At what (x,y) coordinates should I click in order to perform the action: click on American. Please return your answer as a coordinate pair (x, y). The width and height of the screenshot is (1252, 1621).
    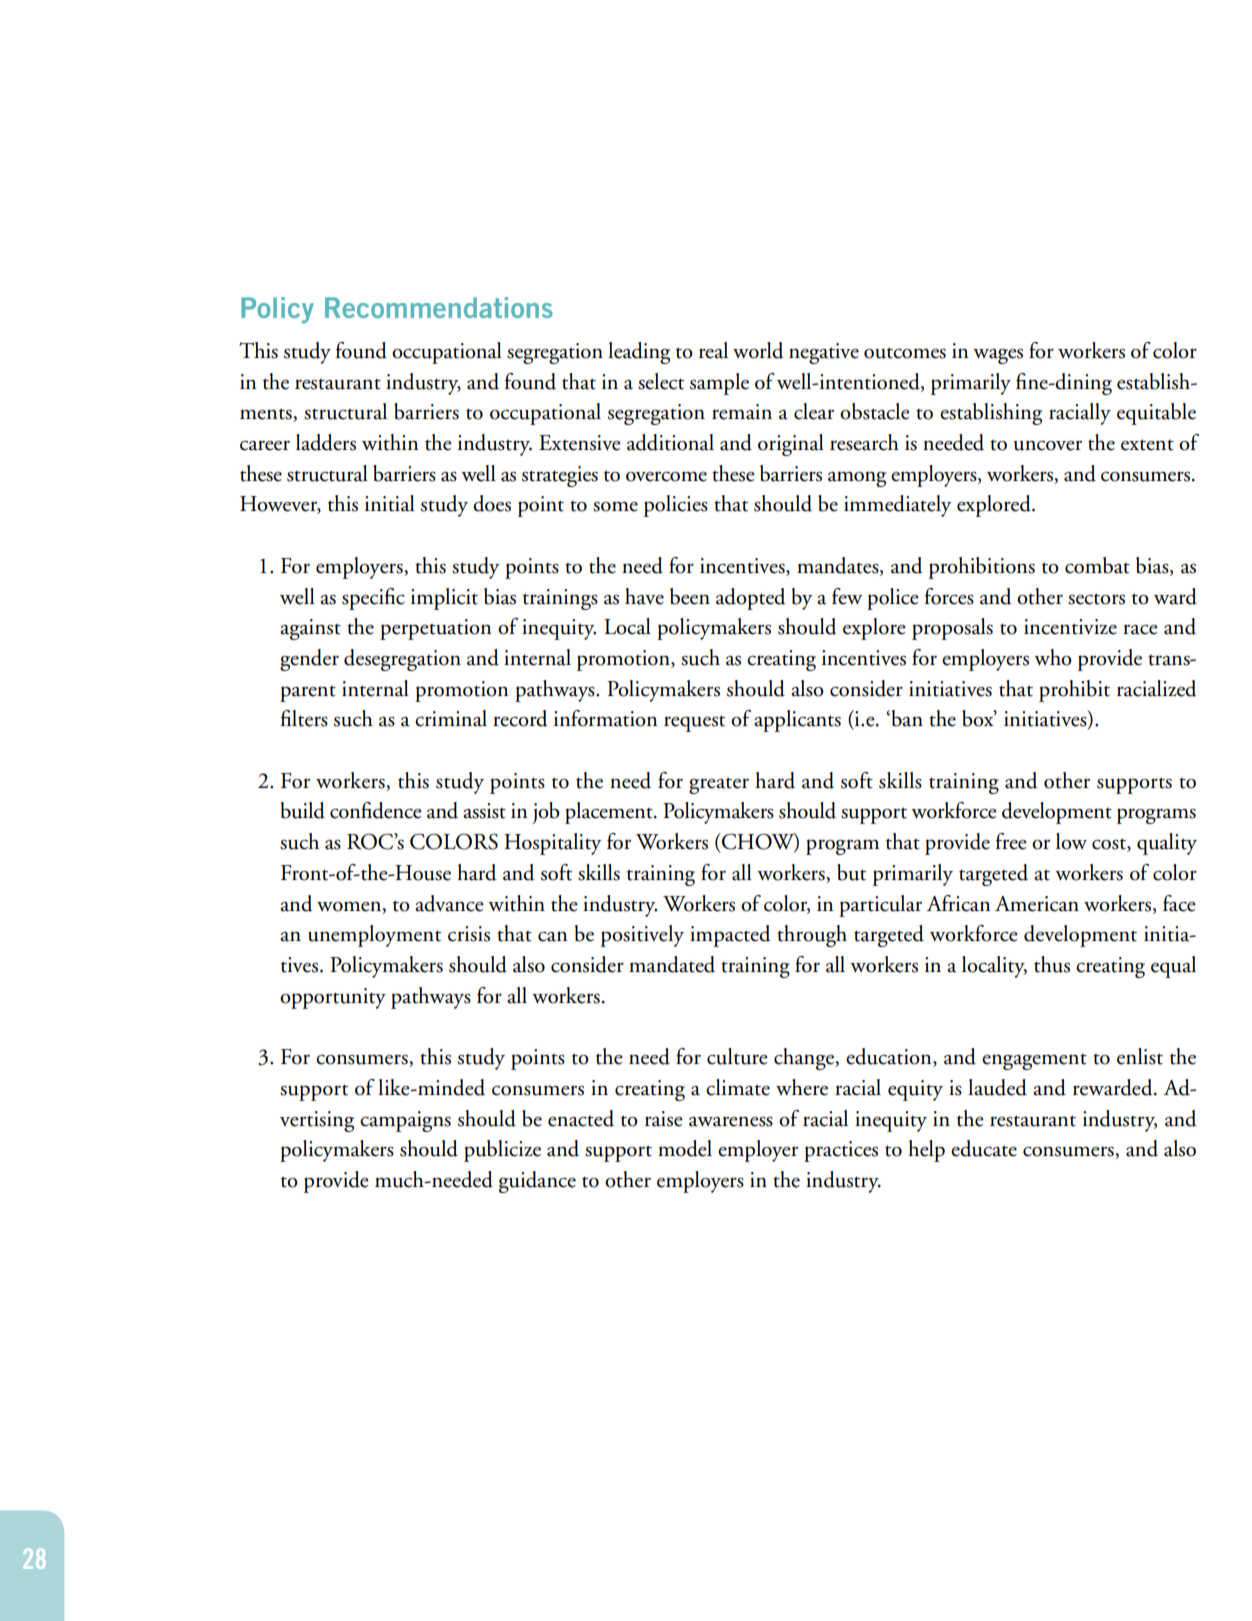
    Looking at the image, I should click on (1037, 904).
